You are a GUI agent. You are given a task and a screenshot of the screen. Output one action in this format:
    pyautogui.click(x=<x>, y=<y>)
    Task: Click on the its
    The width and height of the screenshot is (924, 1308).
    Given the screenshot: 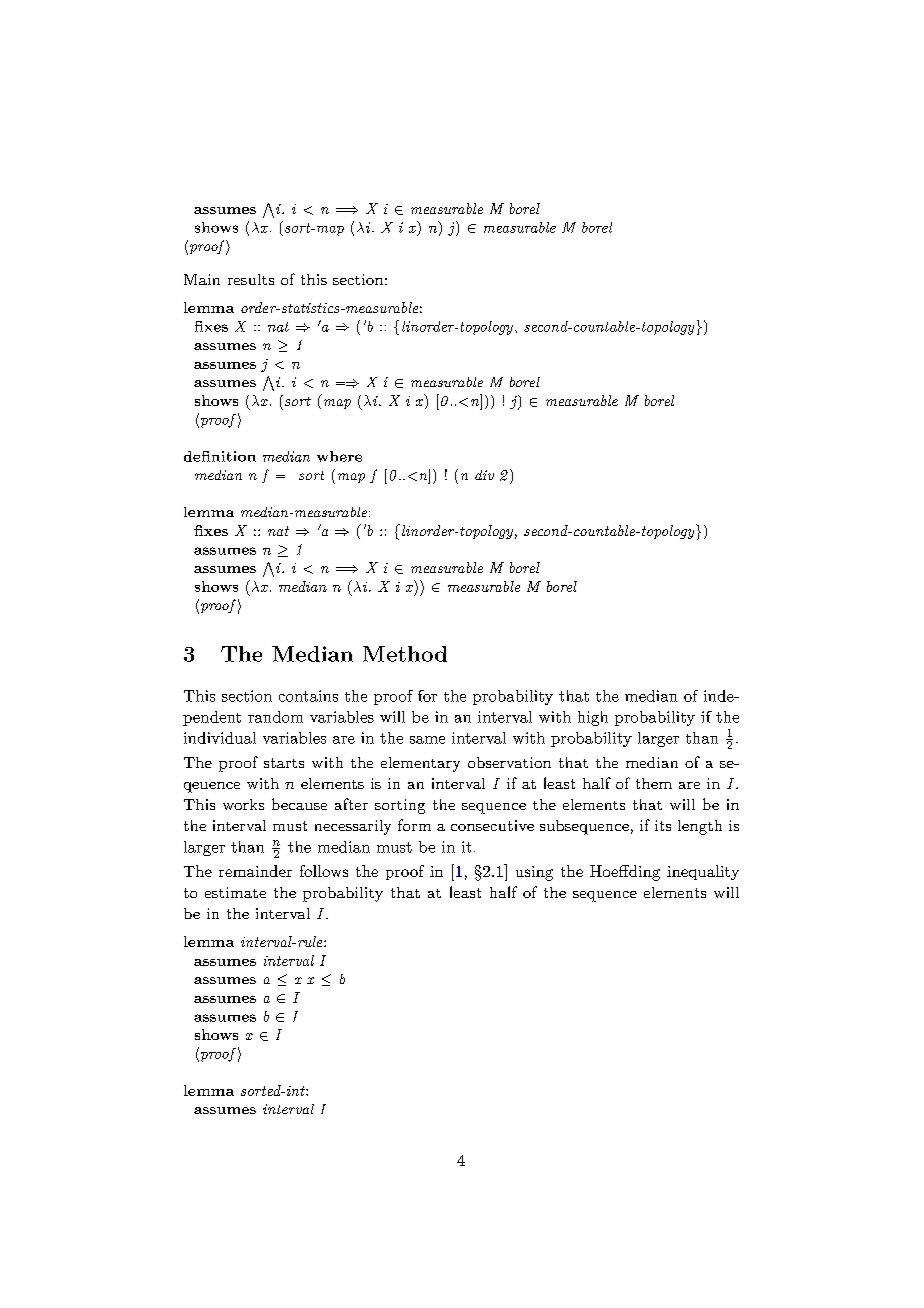 What is the action you would take?
    pyautogui.click(x=663, y=825)
